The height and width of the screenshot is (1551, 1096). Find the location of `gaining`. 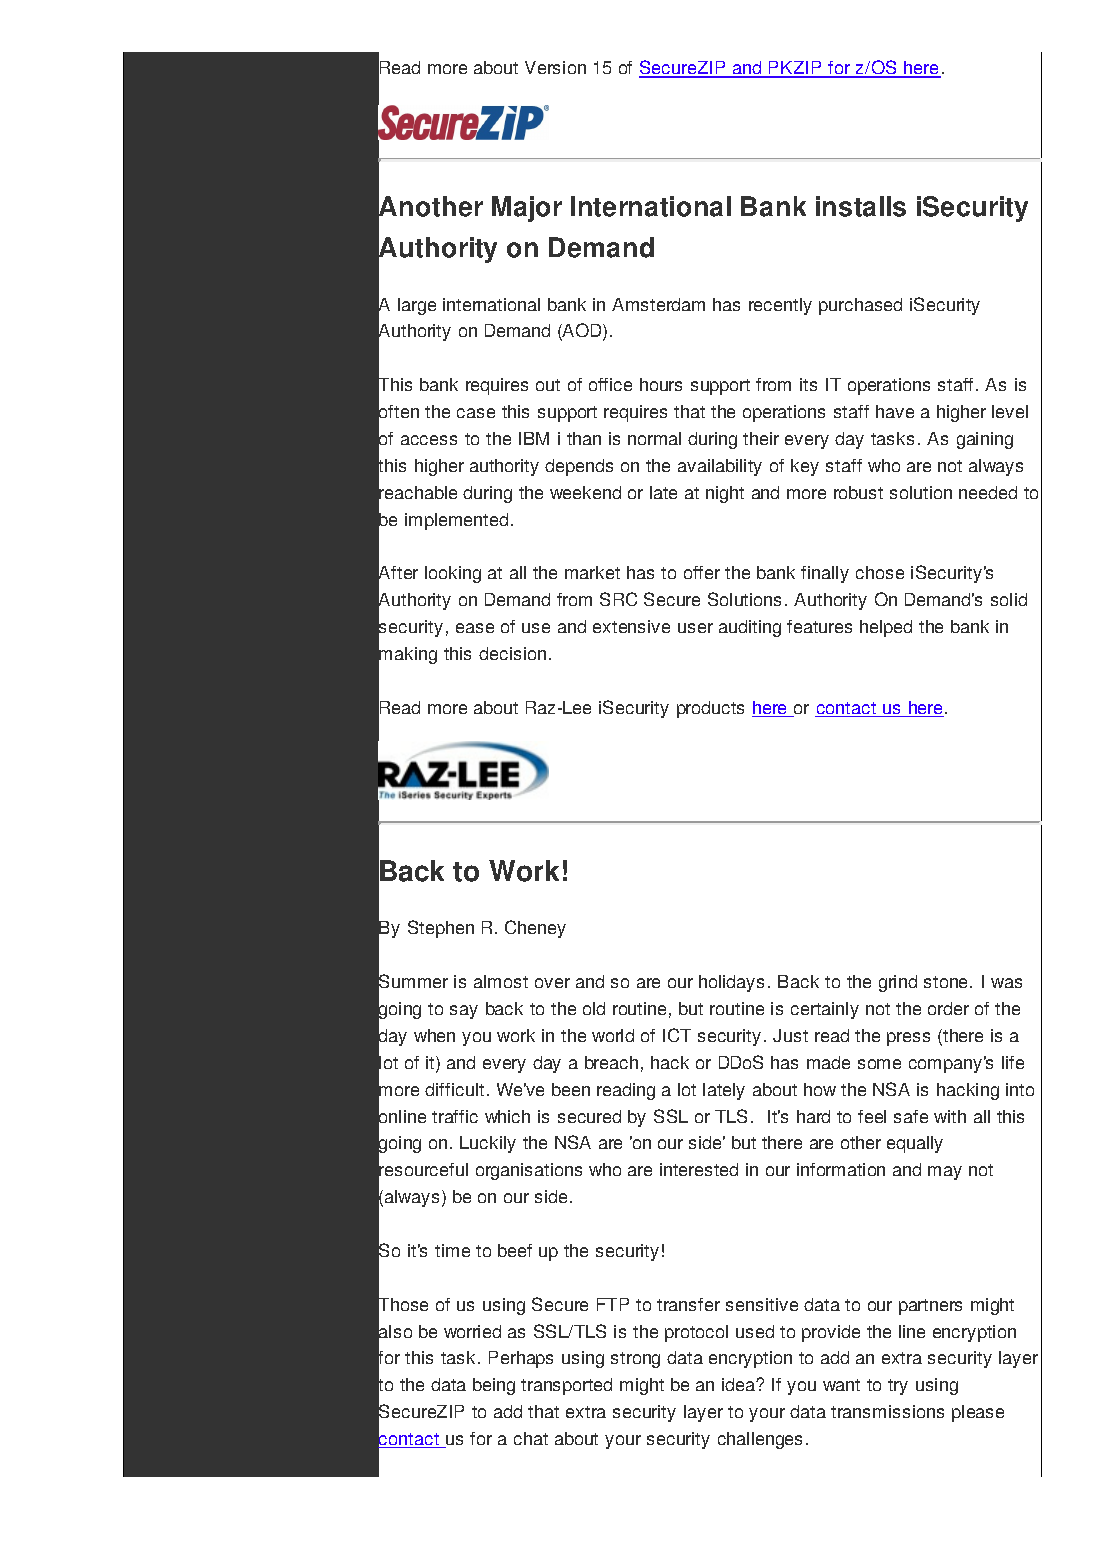

gaining is located at coordinates (985, 440).
